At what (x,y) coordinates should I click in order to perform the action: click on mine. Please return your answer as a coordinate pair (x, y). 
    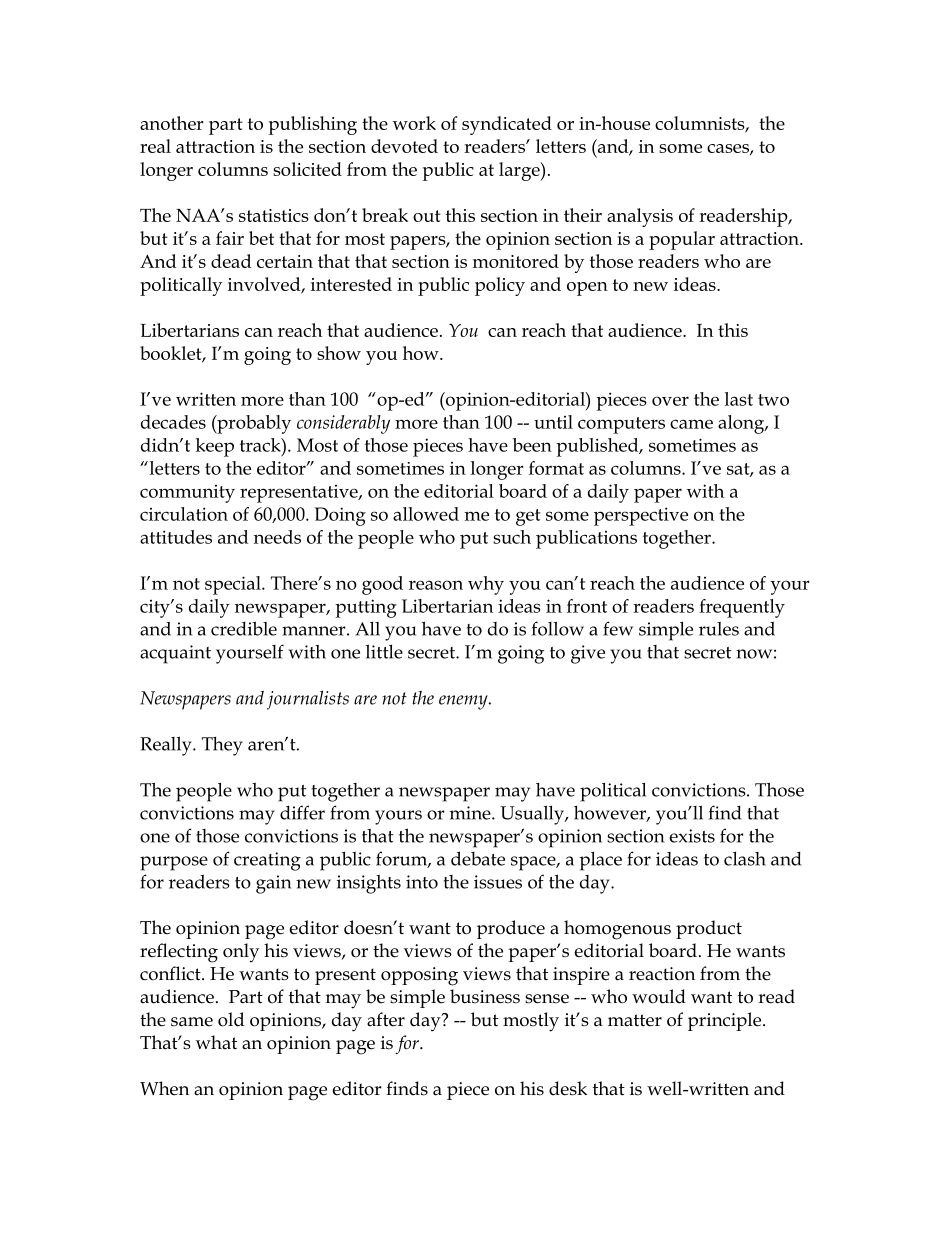
    Looking at the image, I should click on (471, 813).
